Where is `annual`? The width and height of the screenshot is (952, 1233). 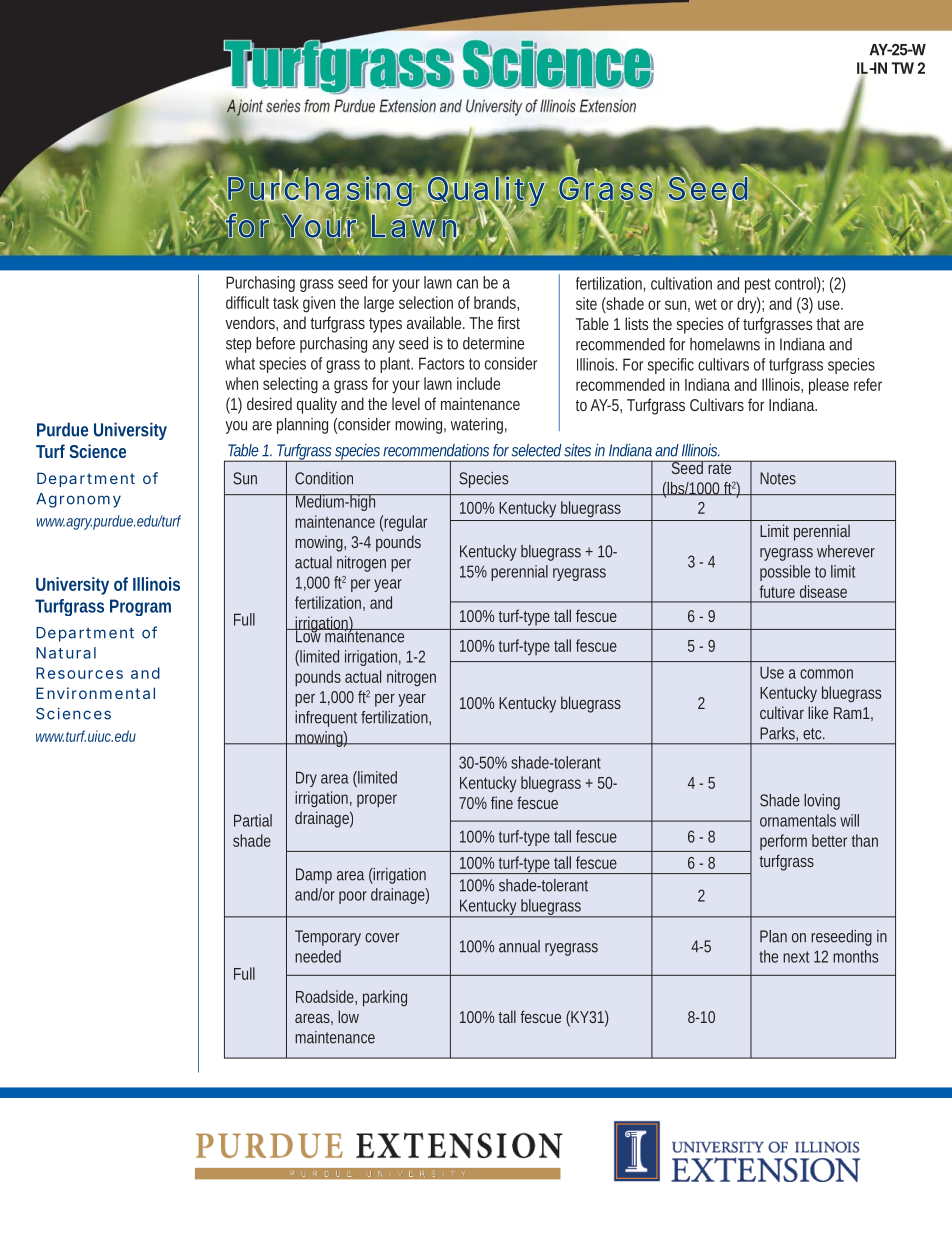 annual is located at coordinates (519, 946).
